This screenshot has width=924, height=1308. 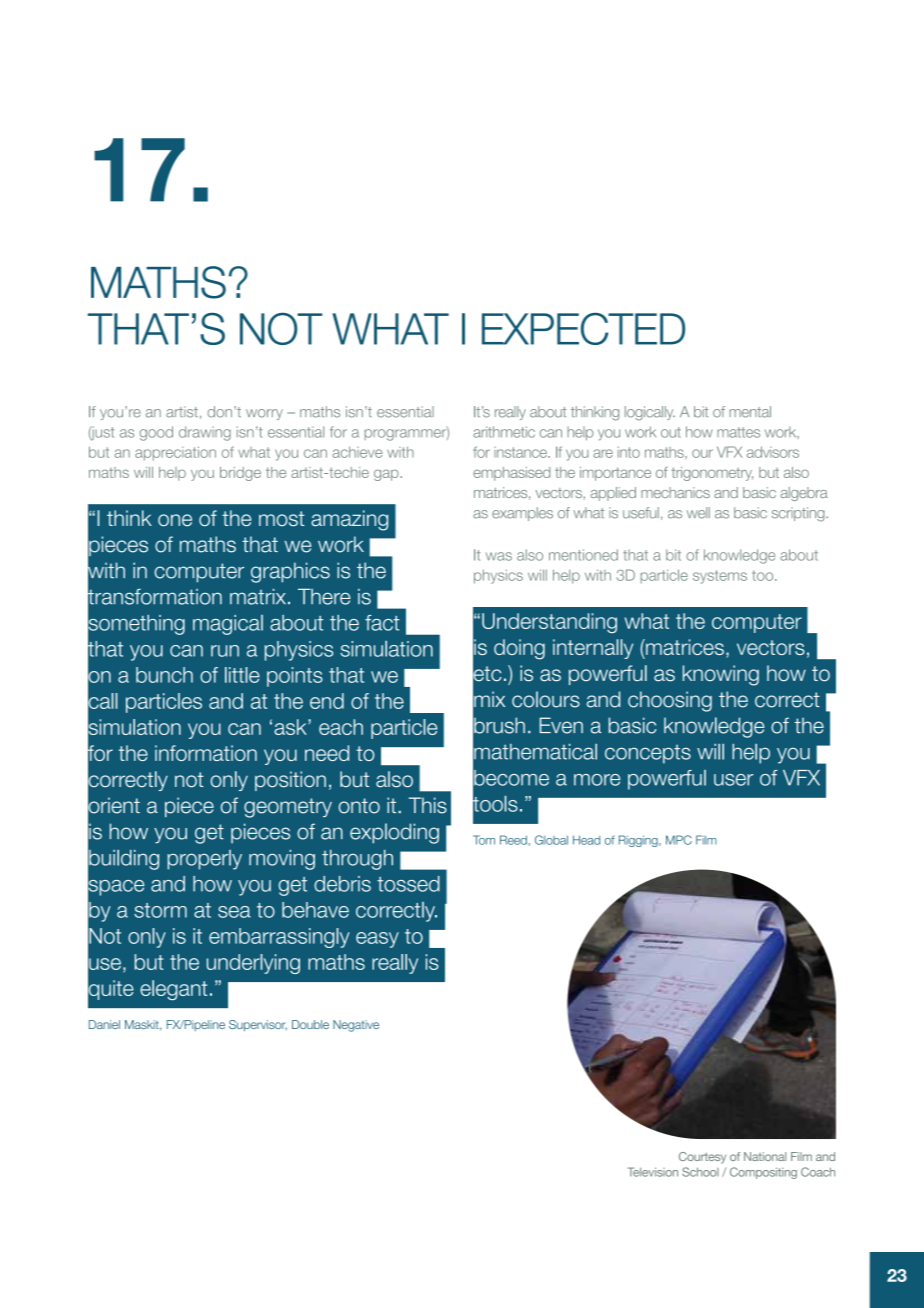 I want to click on Supervisor, so click(x=258, y=1026).
